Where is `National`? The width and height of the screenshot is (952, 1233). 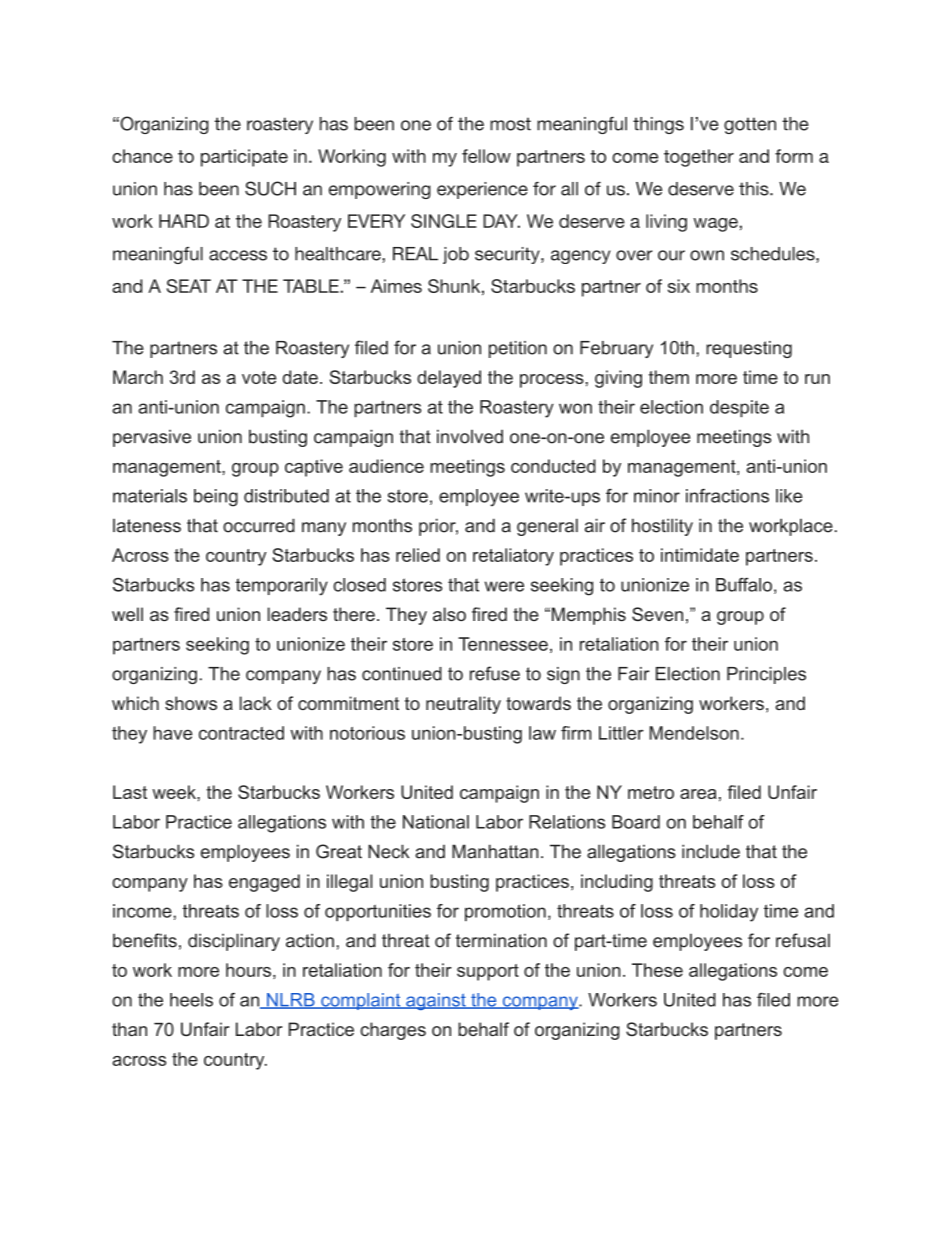
National is located at coordinates (436, 822).
